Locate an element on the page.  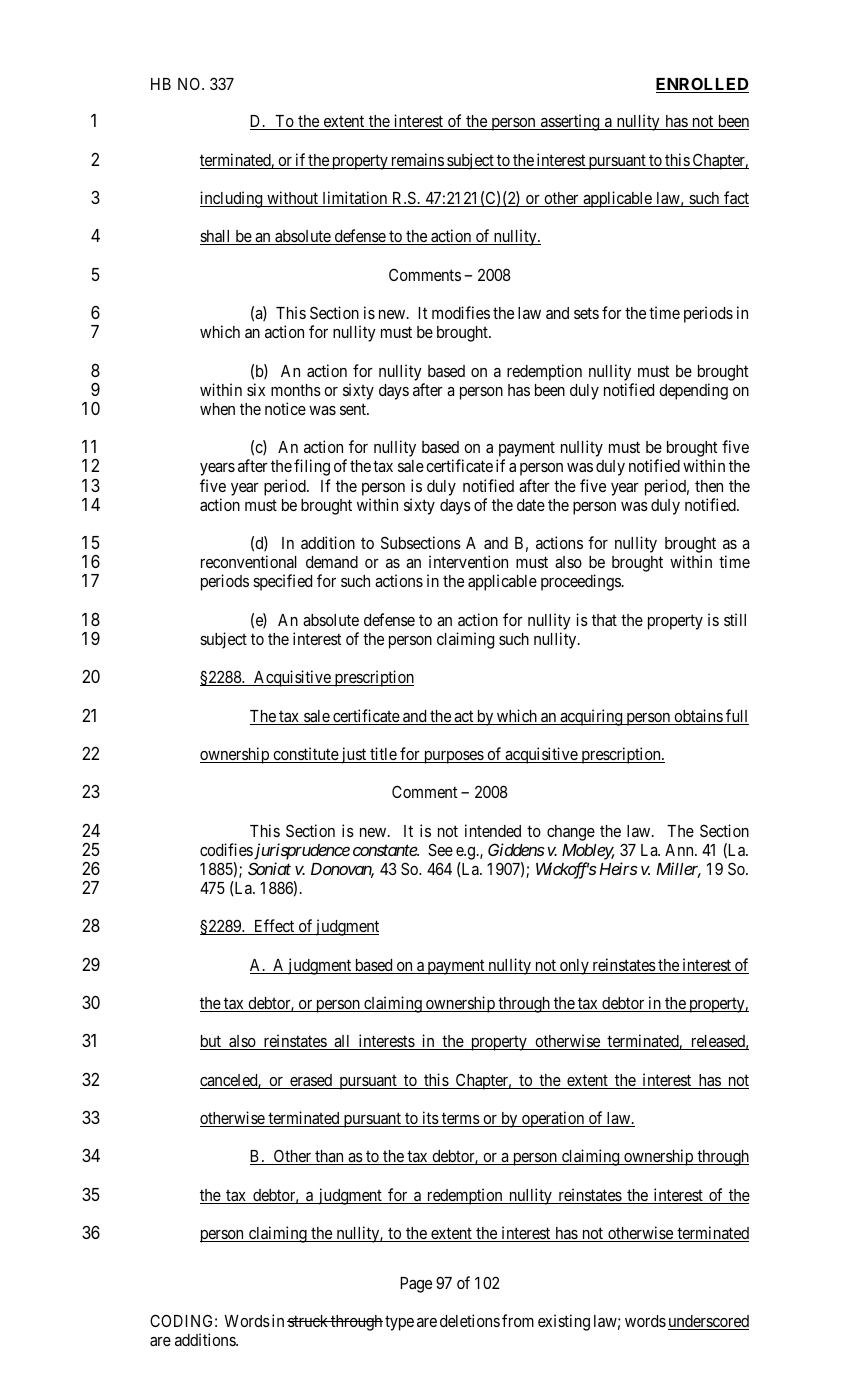
modifies is located at coordinates (461, 312).
